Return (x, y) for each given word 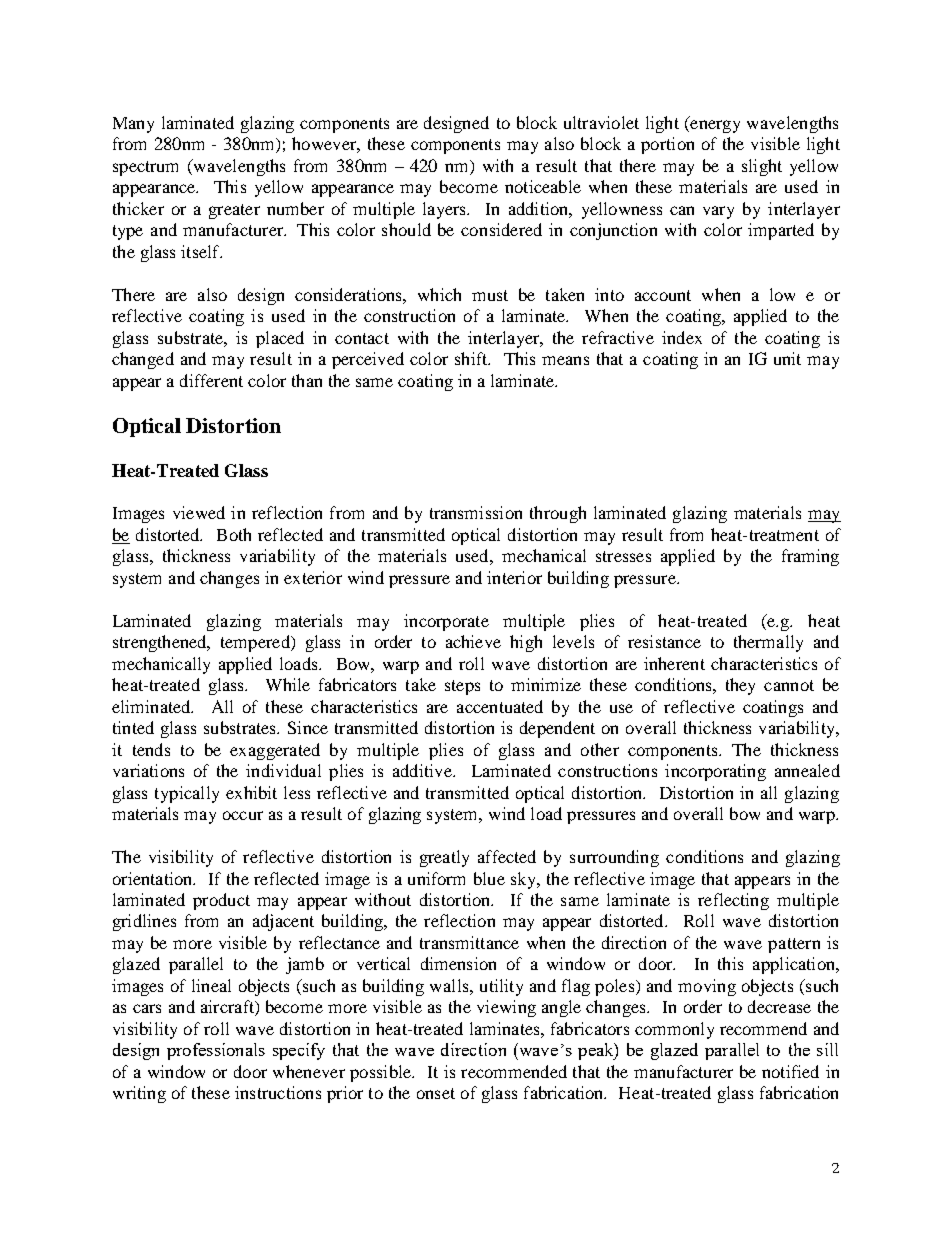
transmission (476, 512)
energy (714, 126)
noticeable (543, 186)
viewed (199, 512)
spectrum (145, 168)
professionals (216, 1051)
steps (462, 687)
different (211, 380)
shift (472, 358)
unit (787, 358)
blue (489, 878)
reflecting (733, 901)
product (221, 901)
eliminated (152, 706)
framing (810, 557)
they (740, 686)
